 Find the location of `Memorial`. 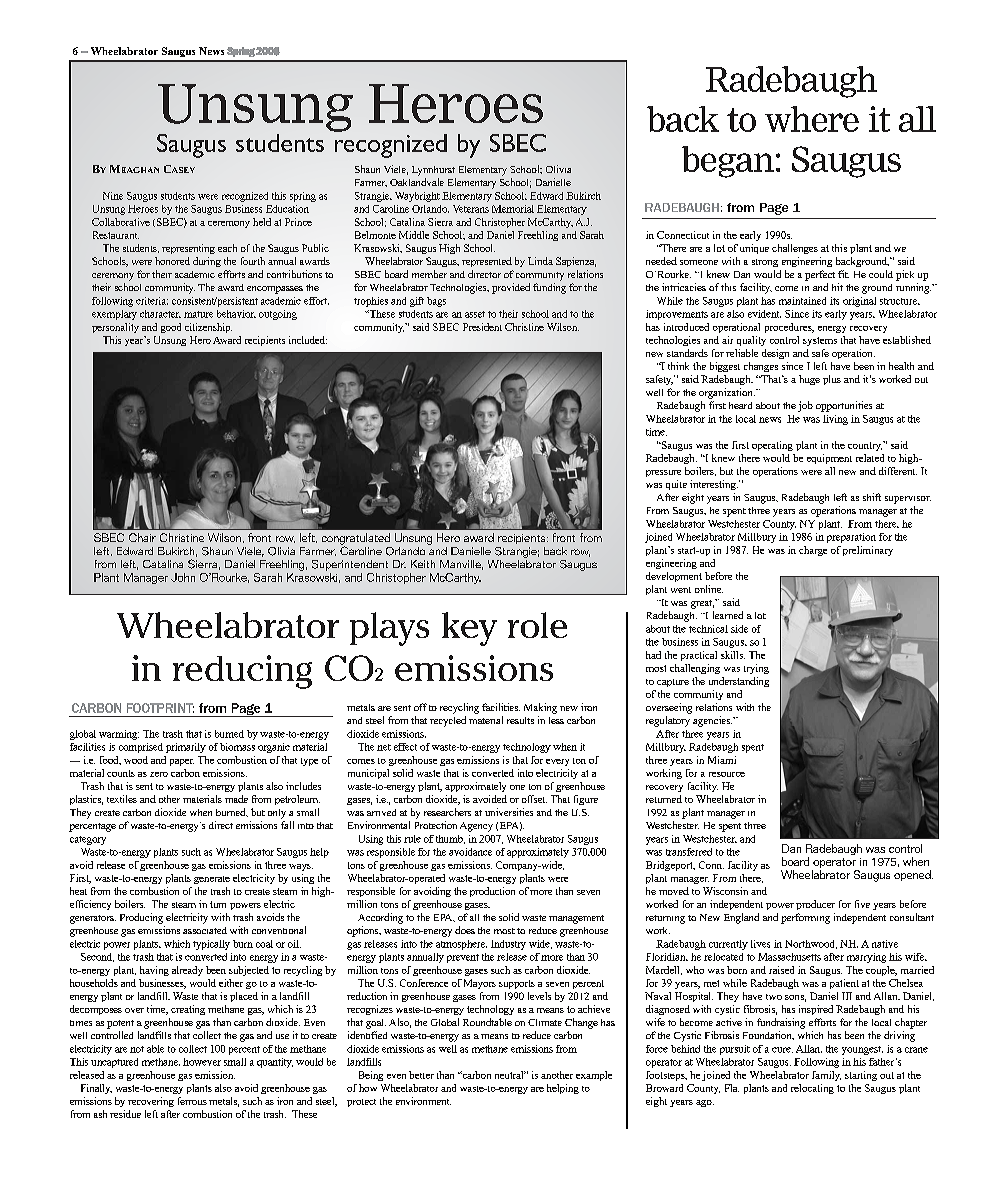

Memorial is located at coordinates (513, 209).
